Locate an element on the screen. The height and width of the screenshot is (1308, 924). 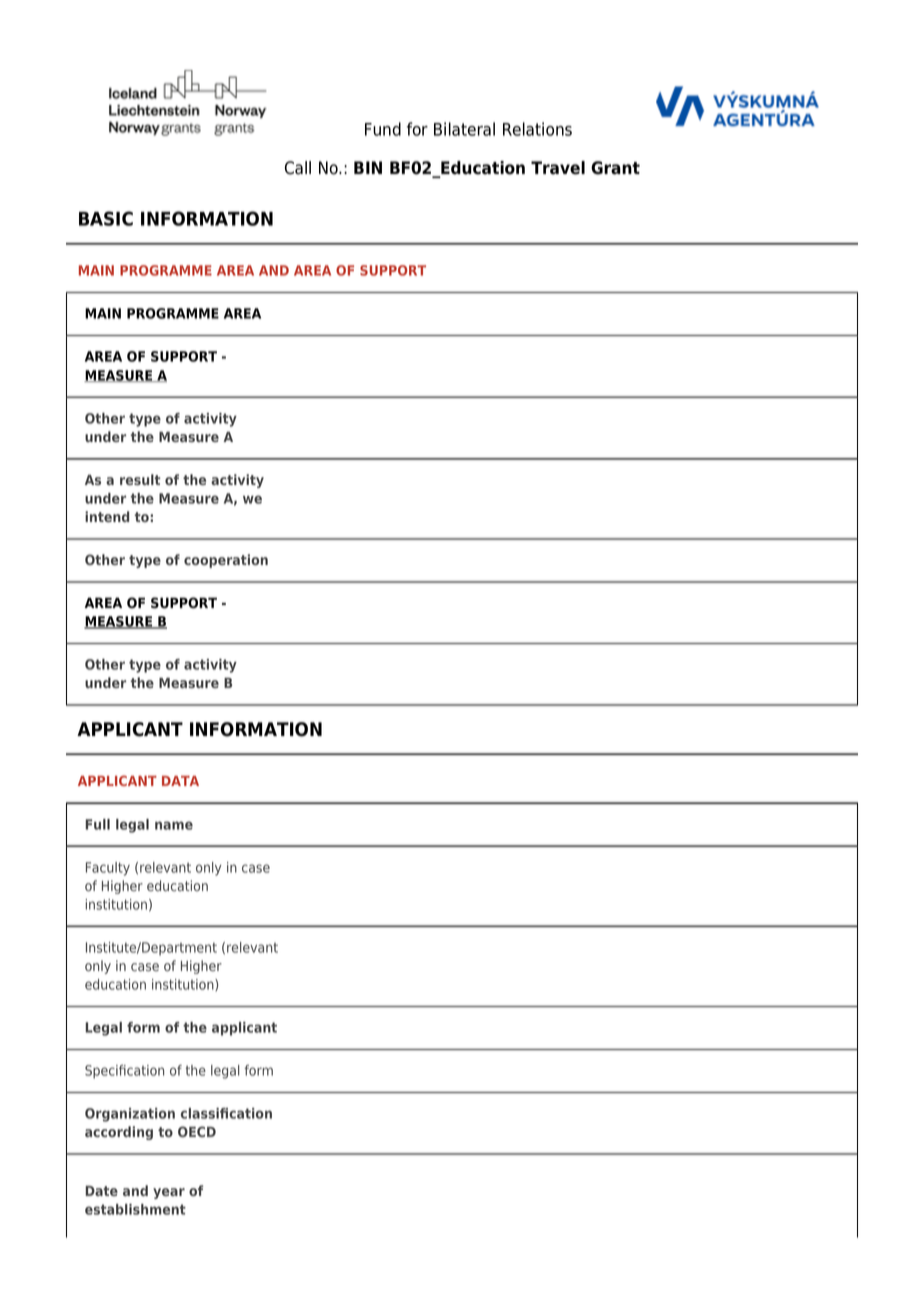
Grant is located at coordinates (615, 168).
